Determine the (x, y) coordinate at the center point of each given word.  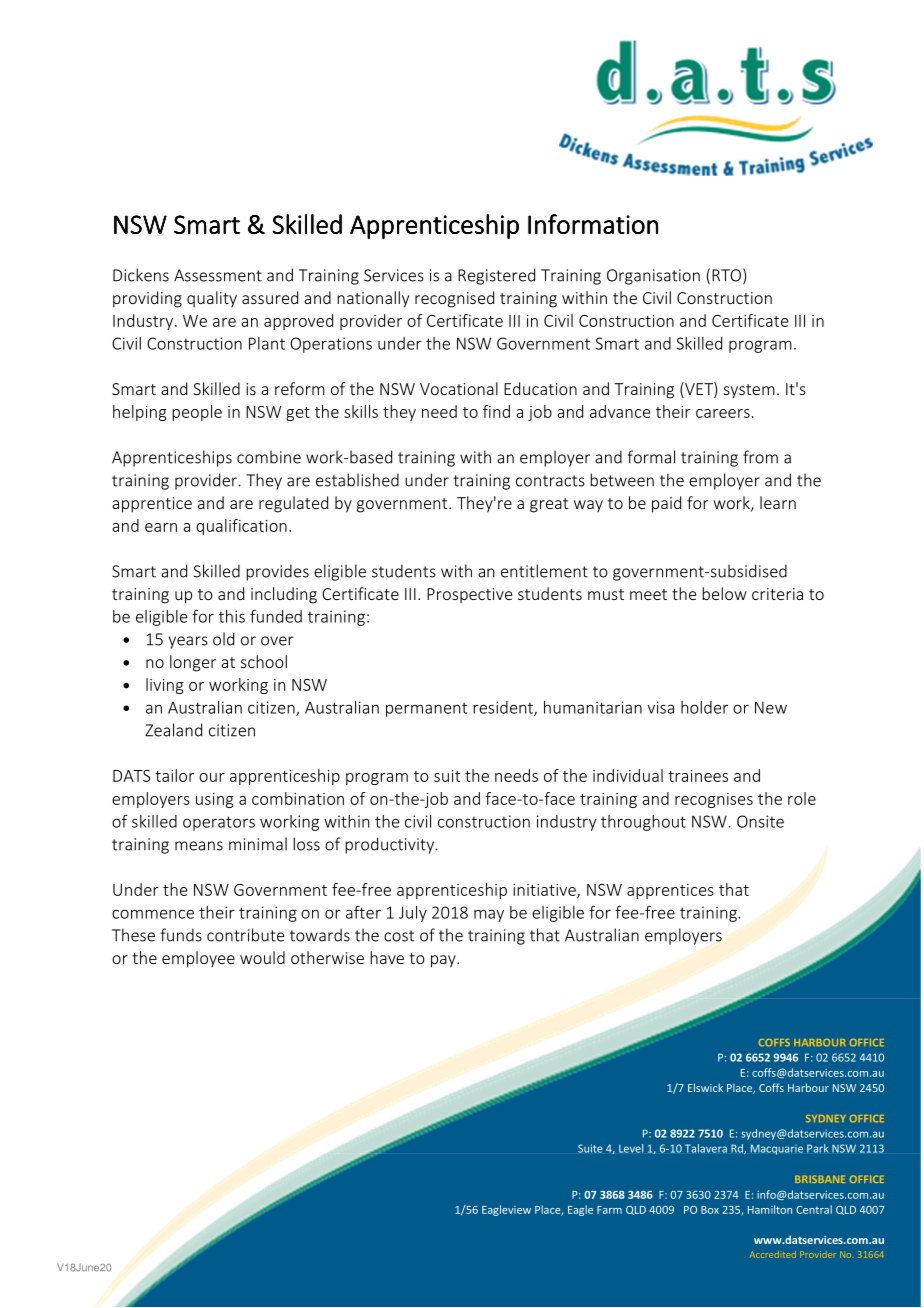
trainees (698, 776)
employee (198, 959)
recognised (454, 299)
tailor (174, 775)
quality (212, 299)
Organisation (653, 277)
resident (504, 708)
